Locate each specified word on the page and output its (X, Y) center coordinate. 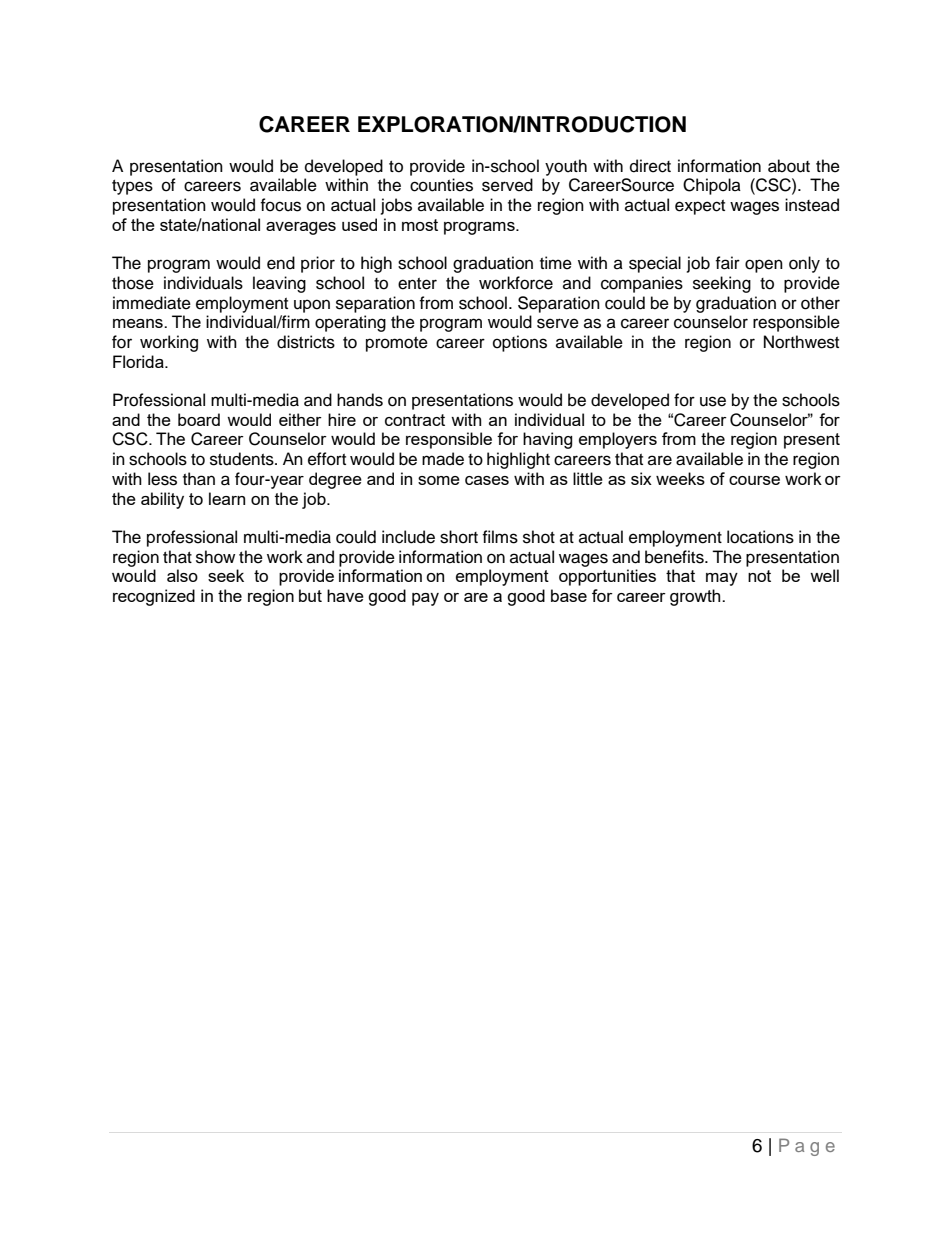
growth (696, 597)
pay (425, 599)
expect (700, 207)
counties (441, 185)
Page (807, 1147)
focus (280, 205)
